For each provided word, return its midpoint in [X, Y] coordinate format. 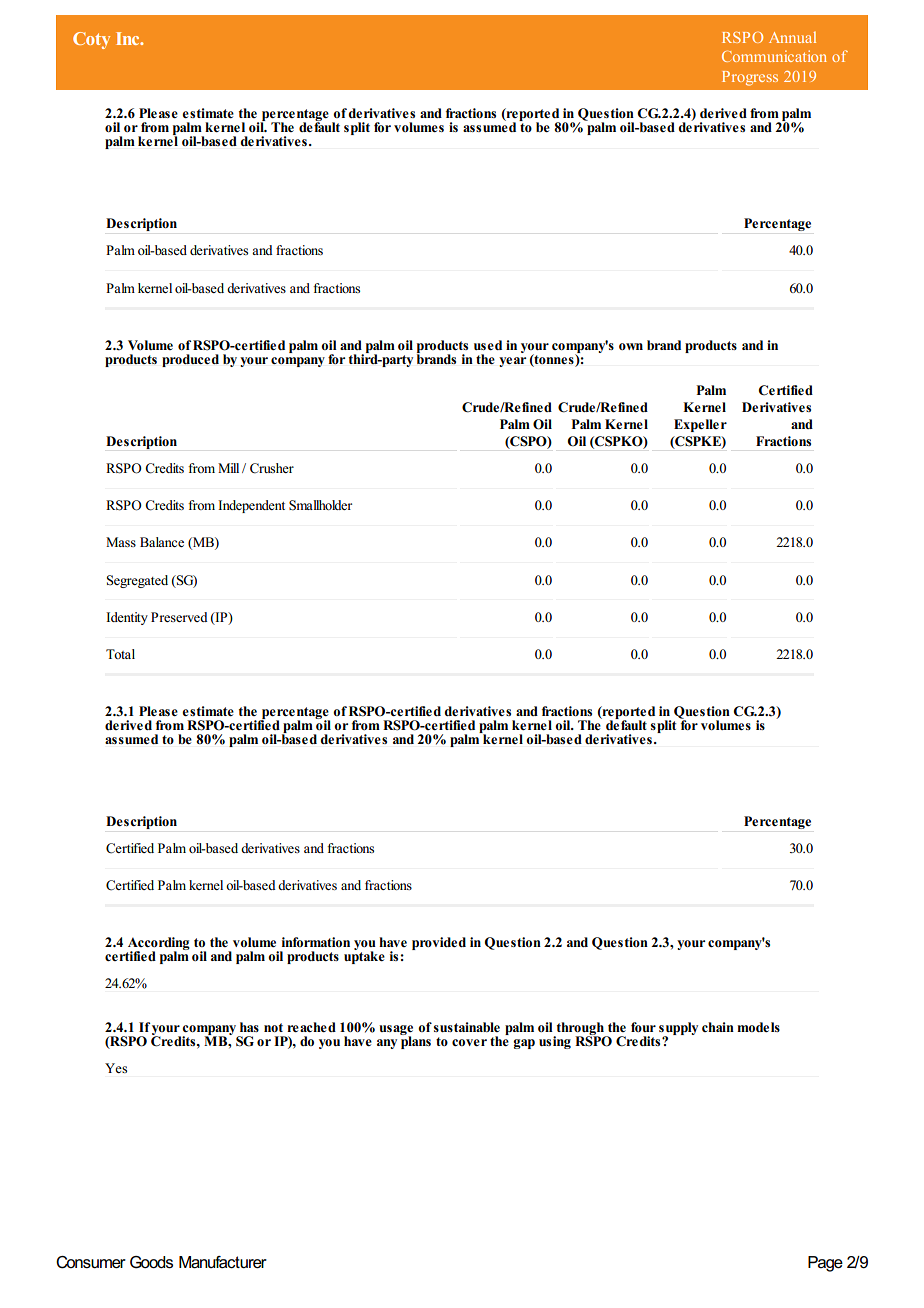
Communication [774, 56]
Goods [151, 1262]
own [631, 346]
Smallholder [320, 505]
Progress [750, 78]
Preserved [179, 617]
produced [190, 360]
